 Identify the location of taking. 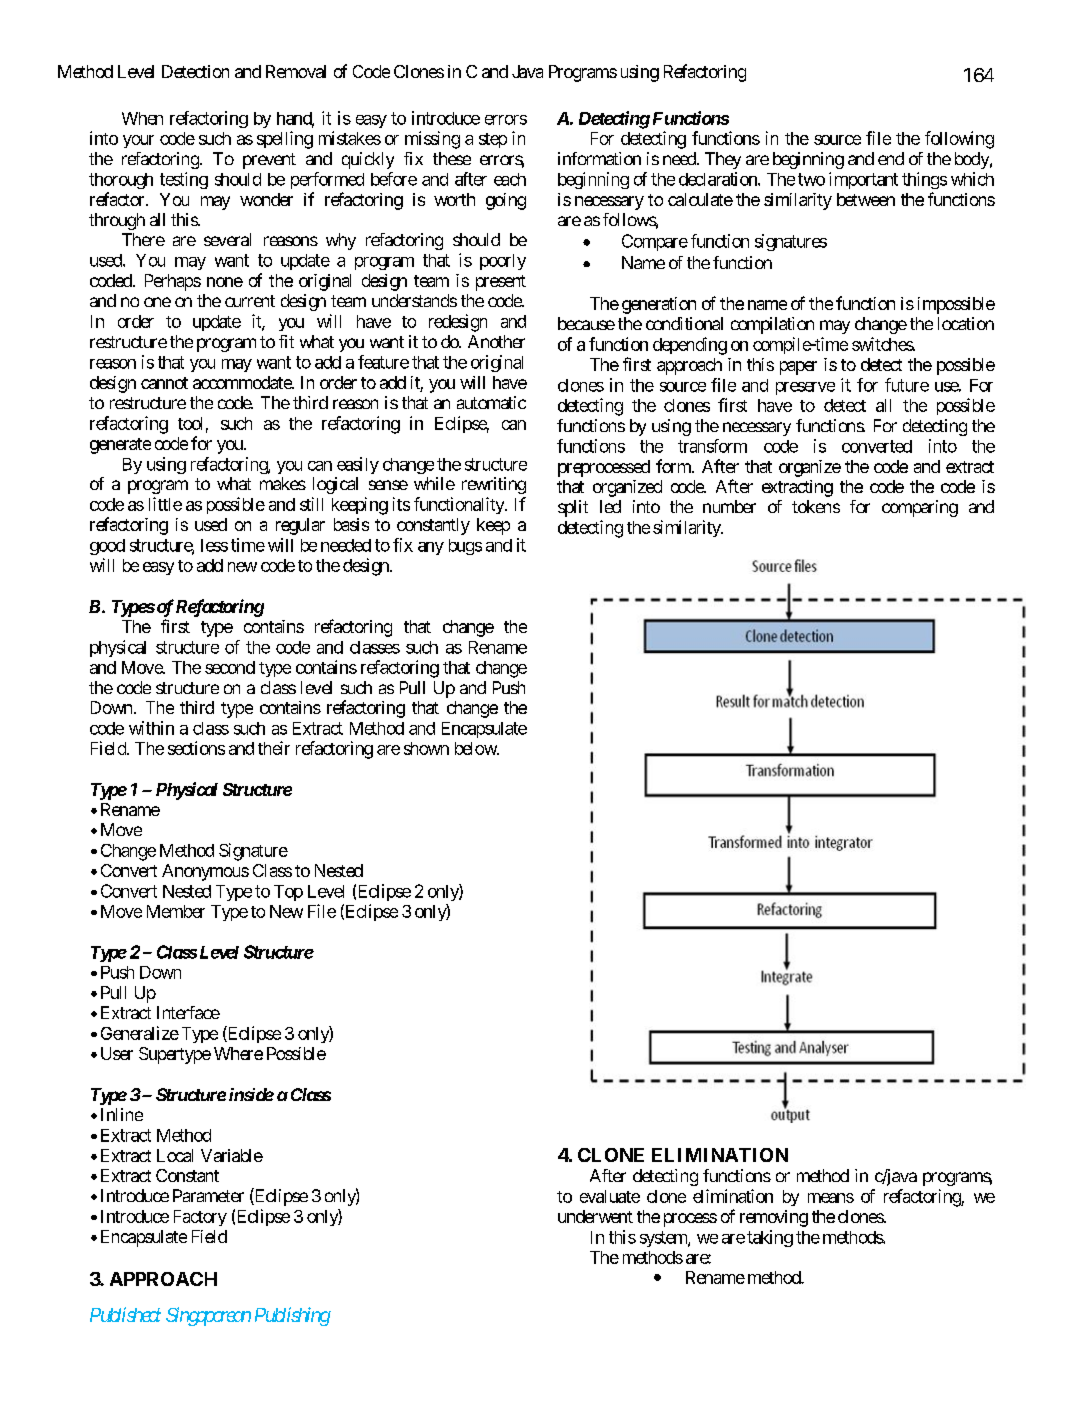
(770, 1238).
